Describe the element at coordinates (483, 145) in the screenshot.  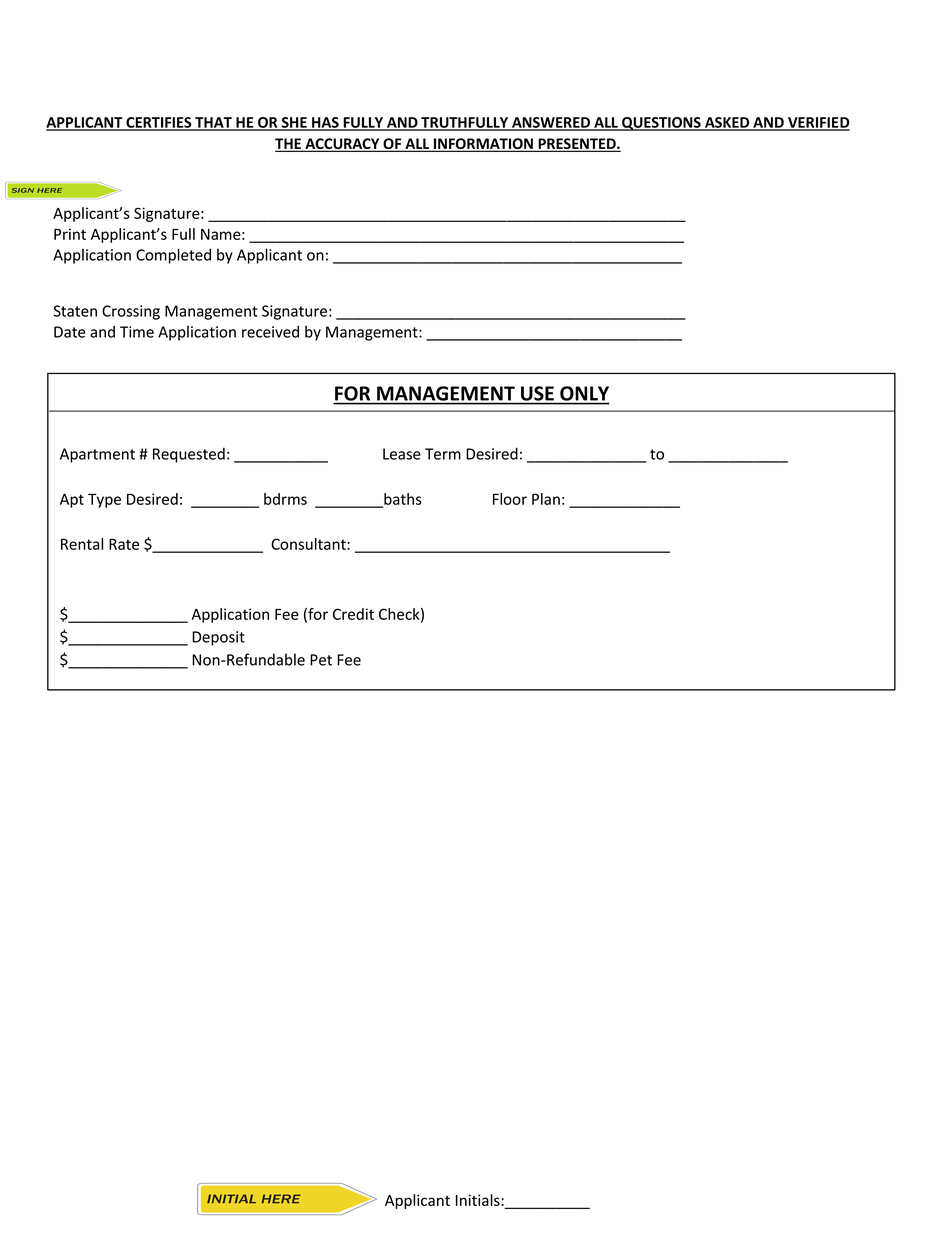
I see `INFORMATION` at that location.
